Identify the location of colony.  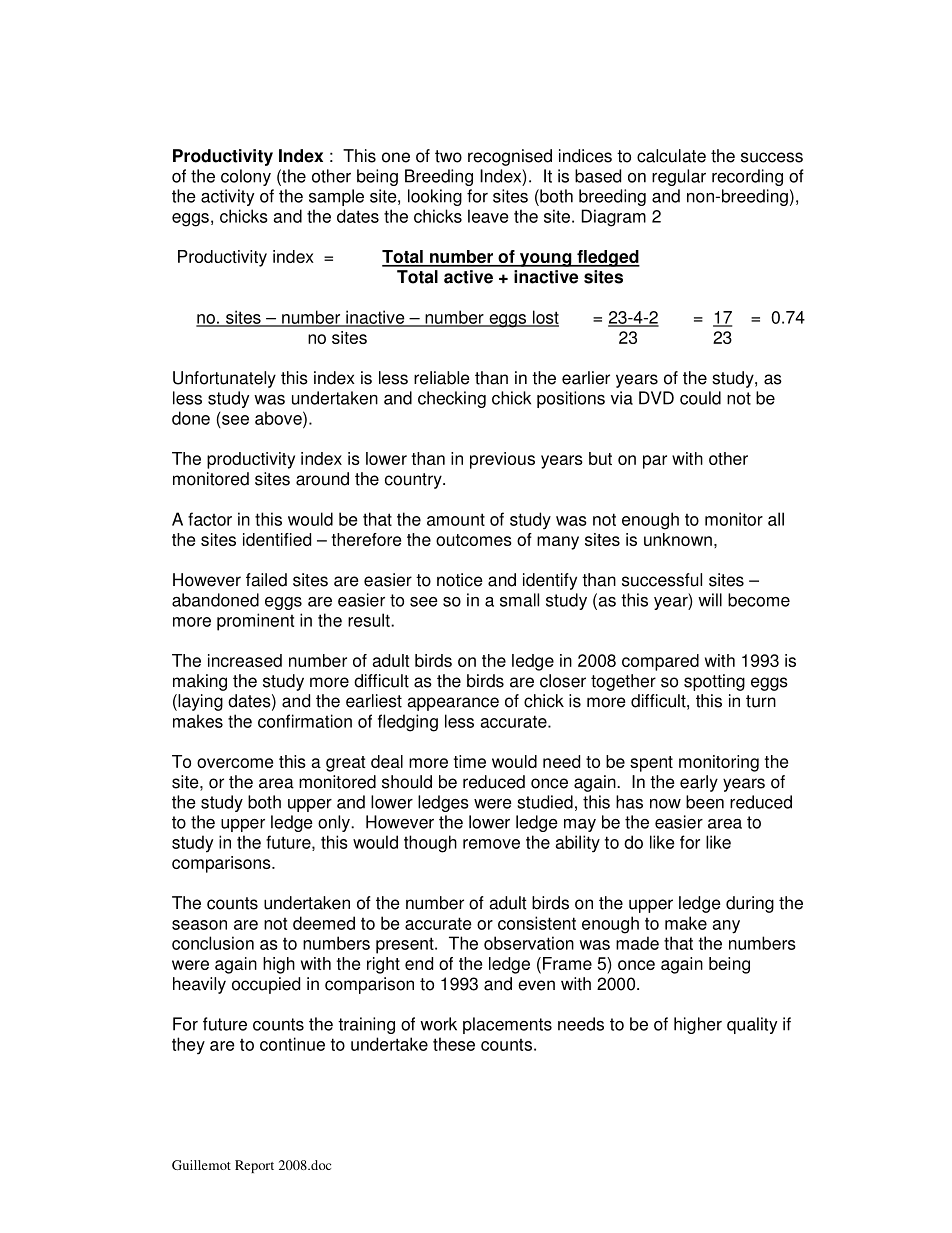
(246, 177).
